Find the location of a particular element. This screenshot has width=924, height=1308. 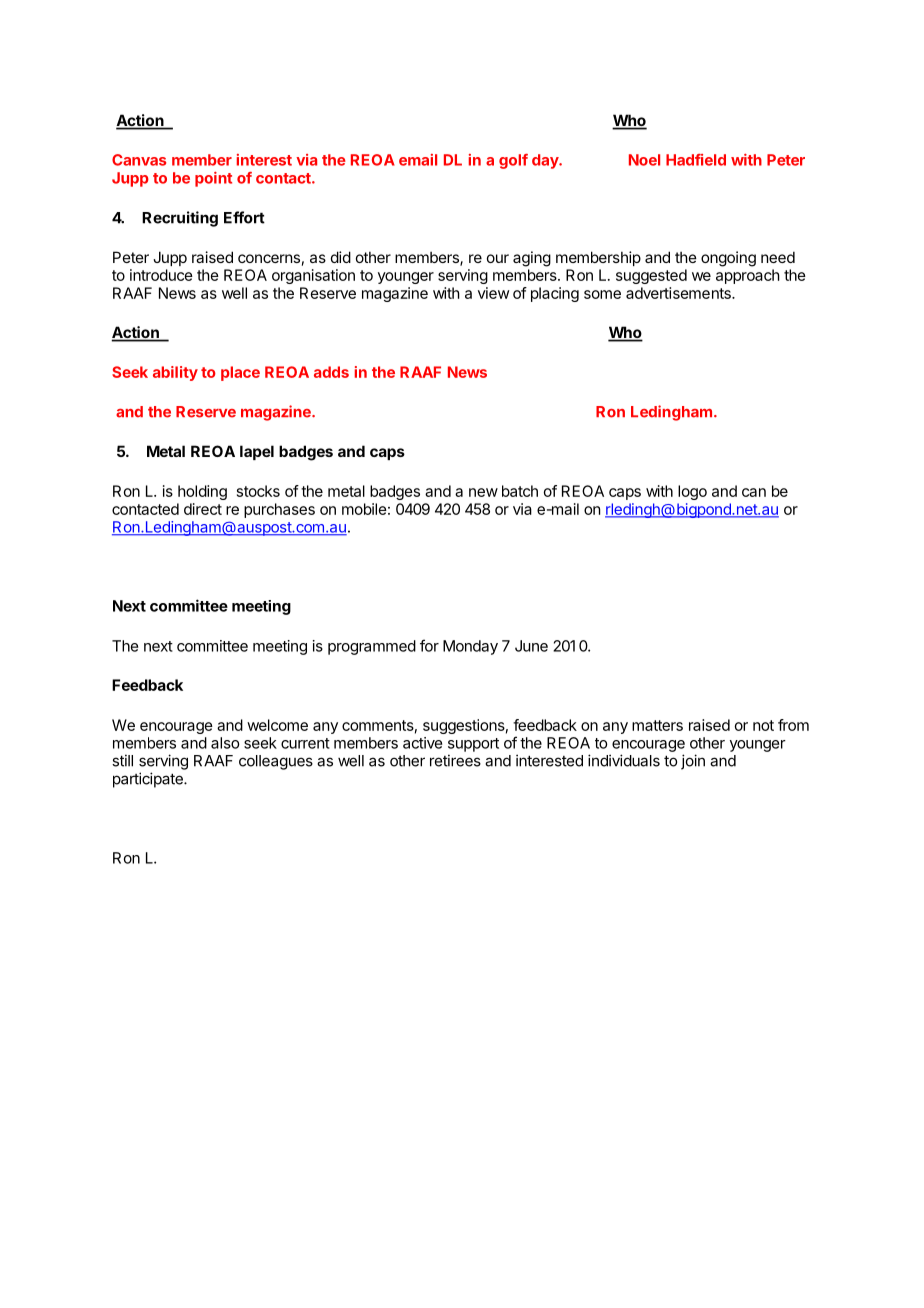

adds is located at coordinates (331, 372).
